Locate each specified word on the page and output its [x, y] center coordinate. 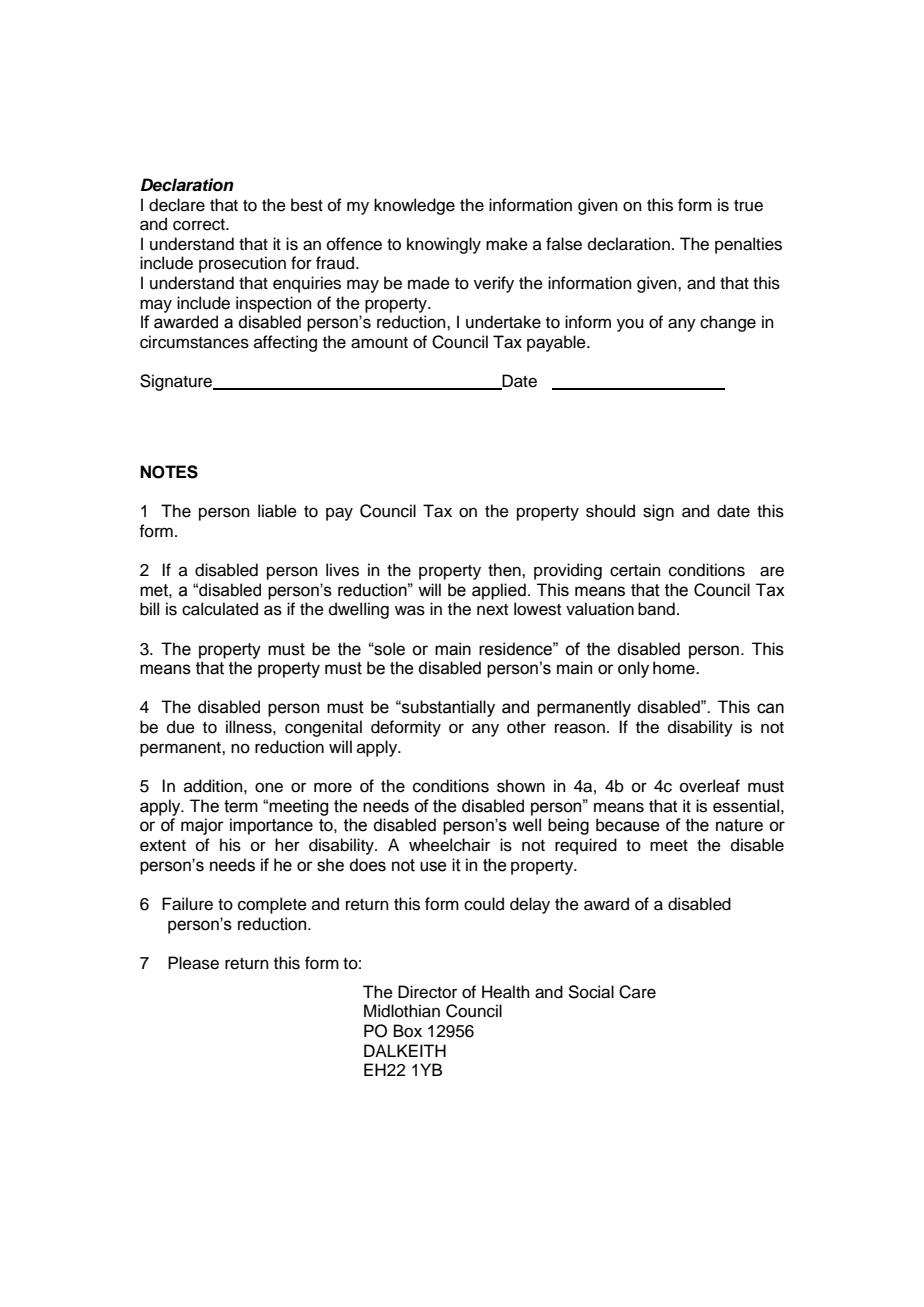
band [656, 609]
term [241, 806]
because [628, 825]
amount [379, 343]
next [492, 610]
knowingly [444, 245]
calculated [220, 609]
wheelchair [449, 845]
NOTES [169, 472]
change [728, 323]
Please [193, 963]
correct [200, 225]
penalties [748, 245]
